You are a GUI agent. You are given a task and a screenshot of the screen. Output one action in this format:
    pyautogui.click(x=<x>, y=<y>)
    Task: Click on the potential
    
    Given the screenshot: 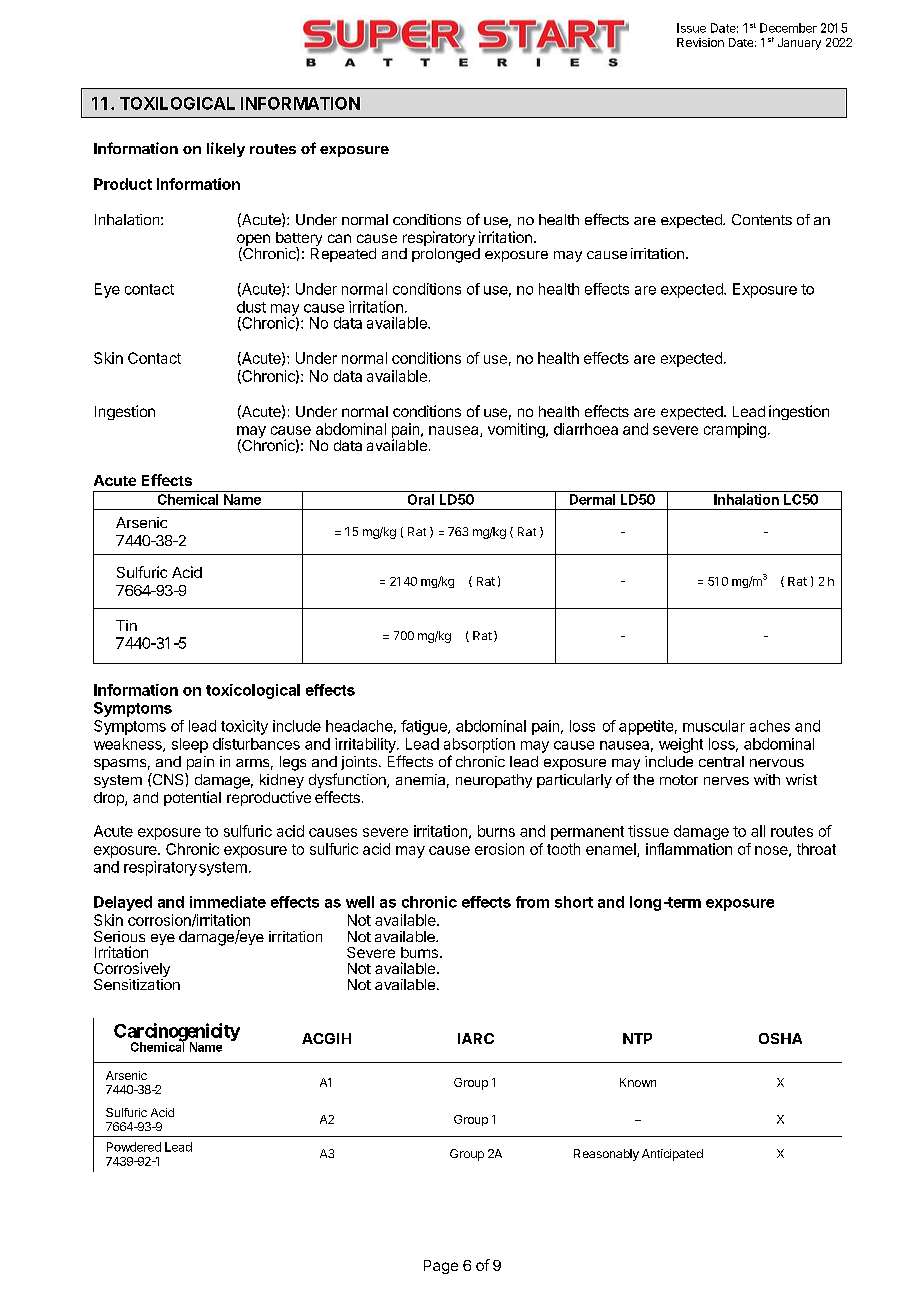 What is the action you would take?
    pyautogui.click(x=192, y=798)
